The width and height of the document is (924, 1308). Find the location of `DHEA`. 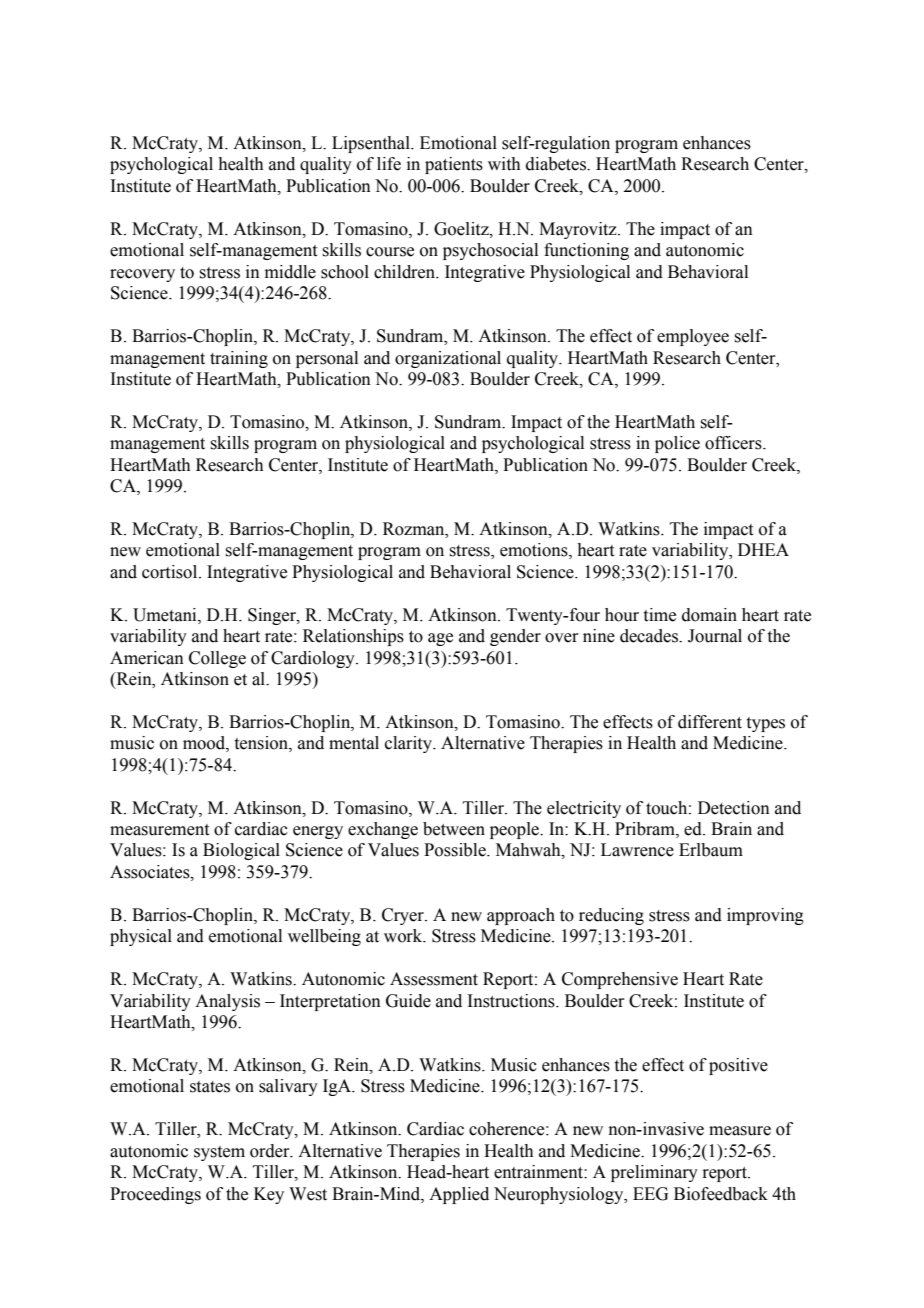

DHEA is located at coordinates (763, 549).
